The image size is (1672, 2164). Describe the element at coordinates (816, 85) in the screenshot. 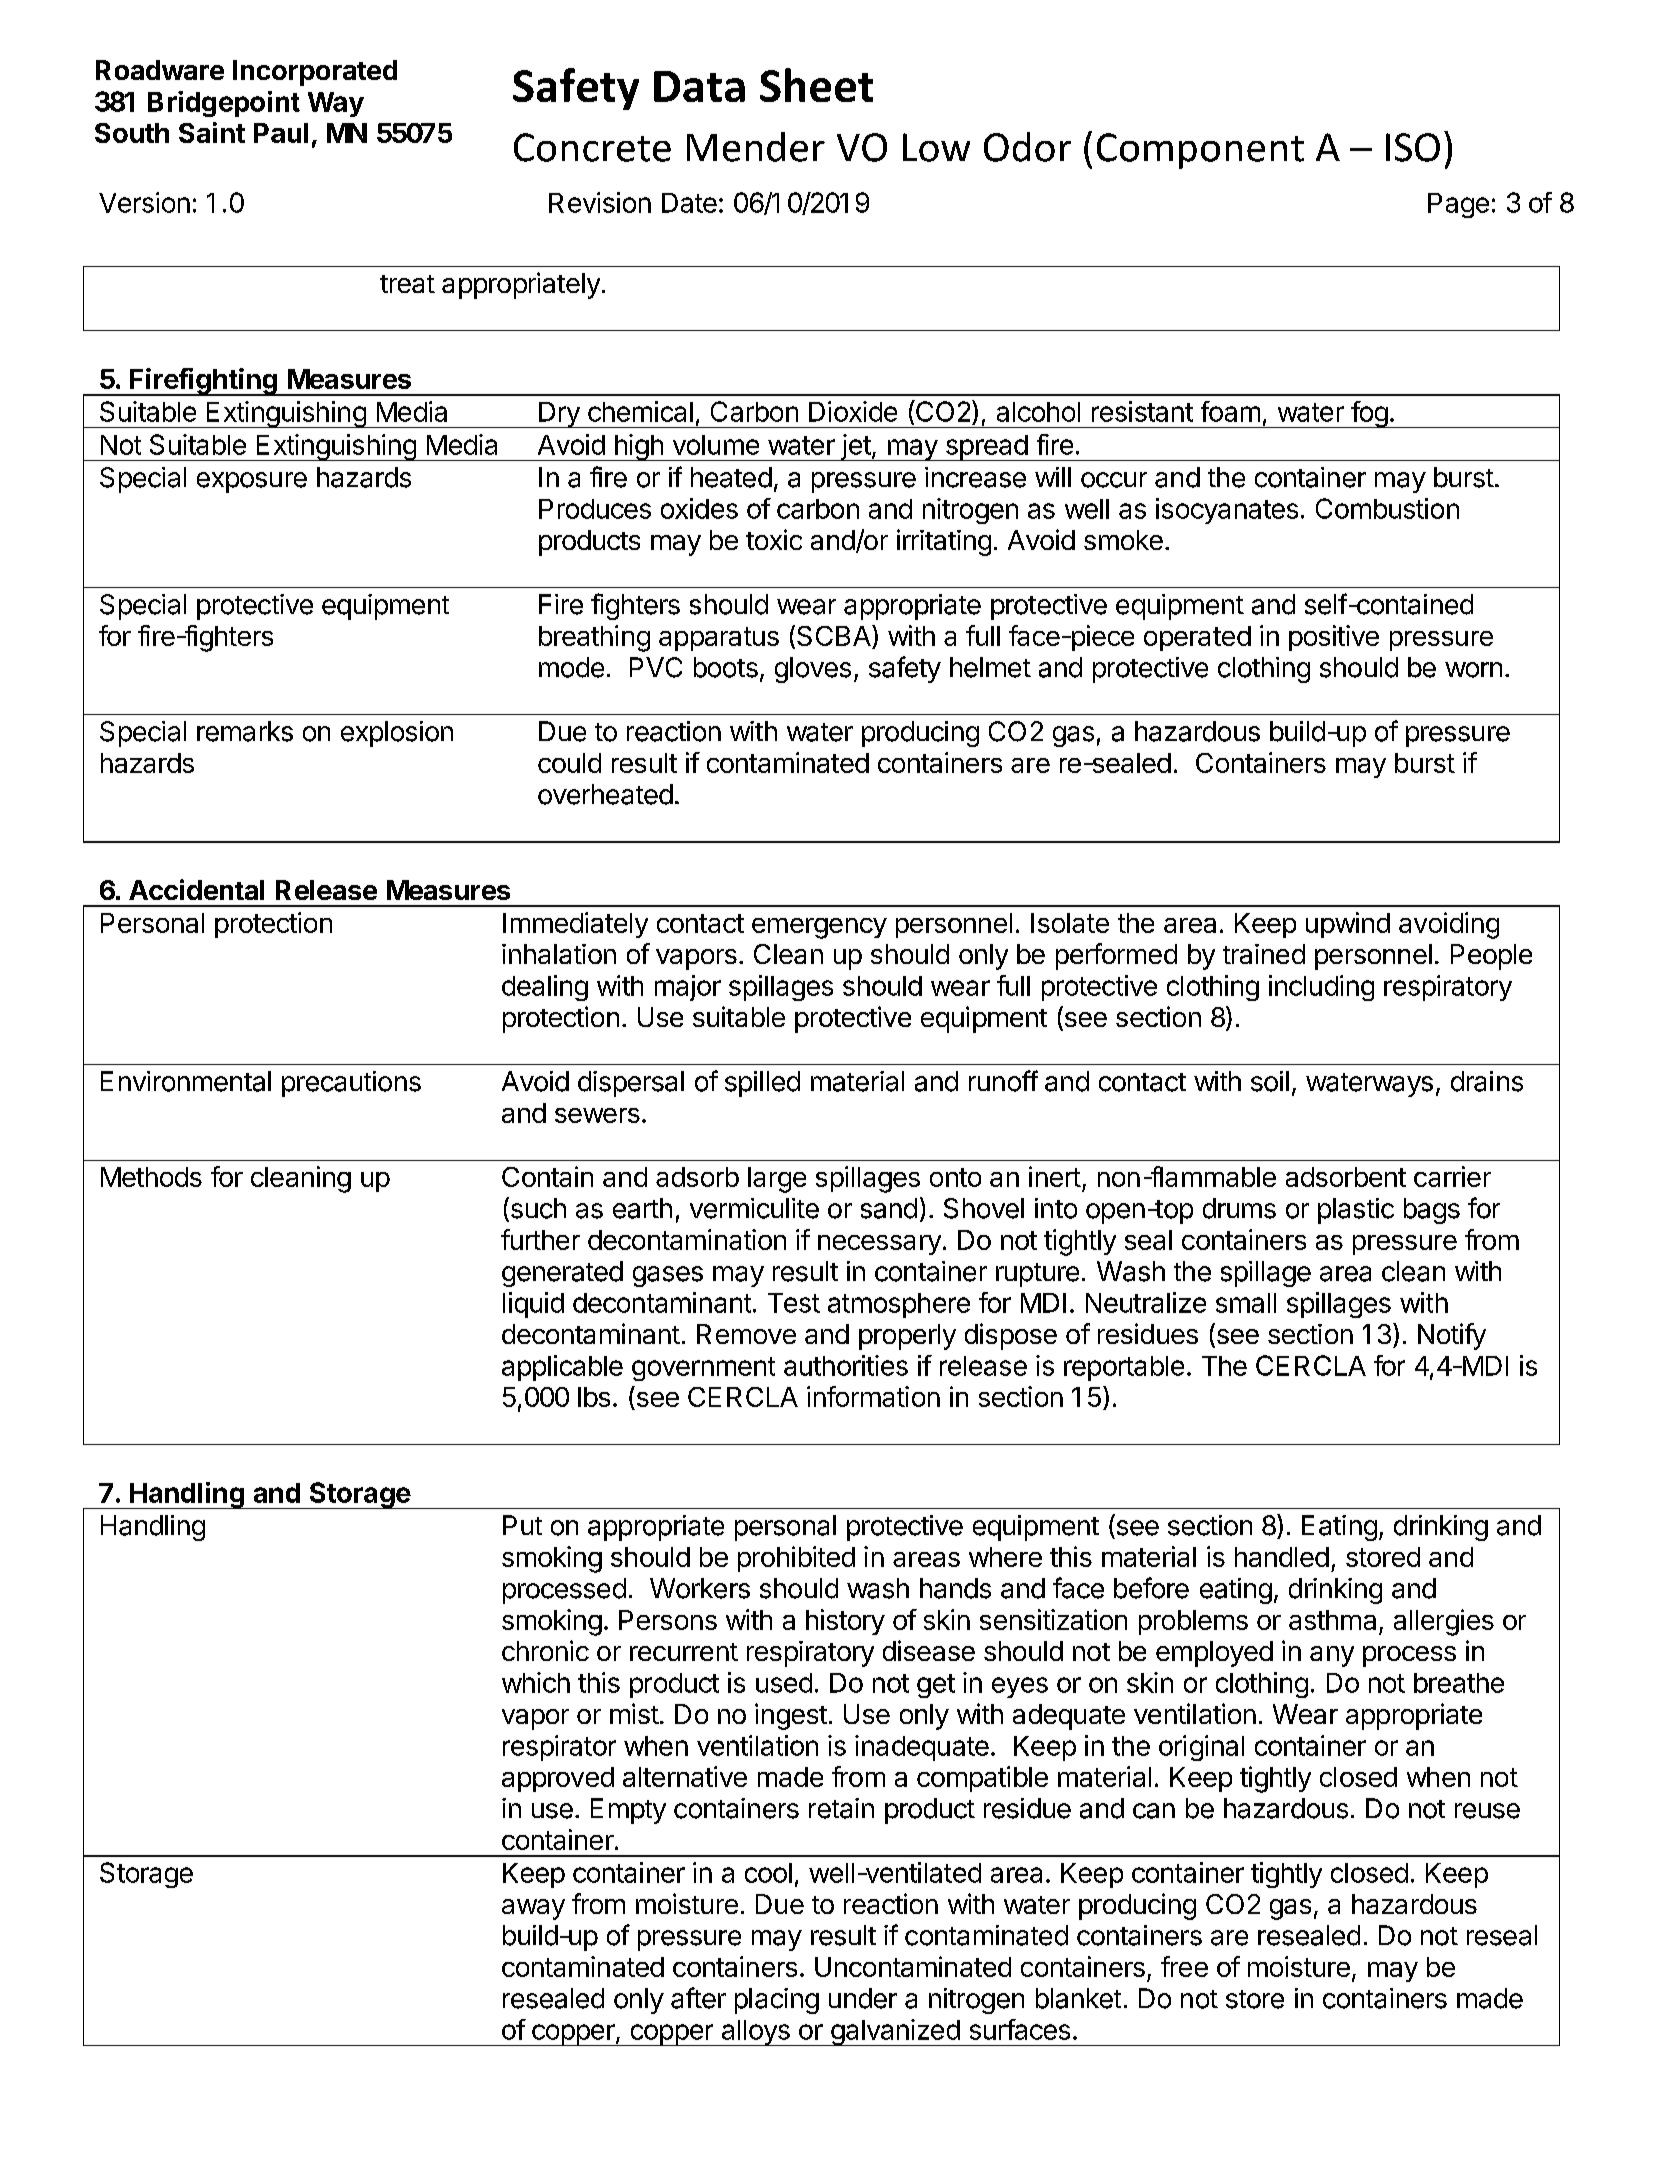

I see `Sheet` at that location.
